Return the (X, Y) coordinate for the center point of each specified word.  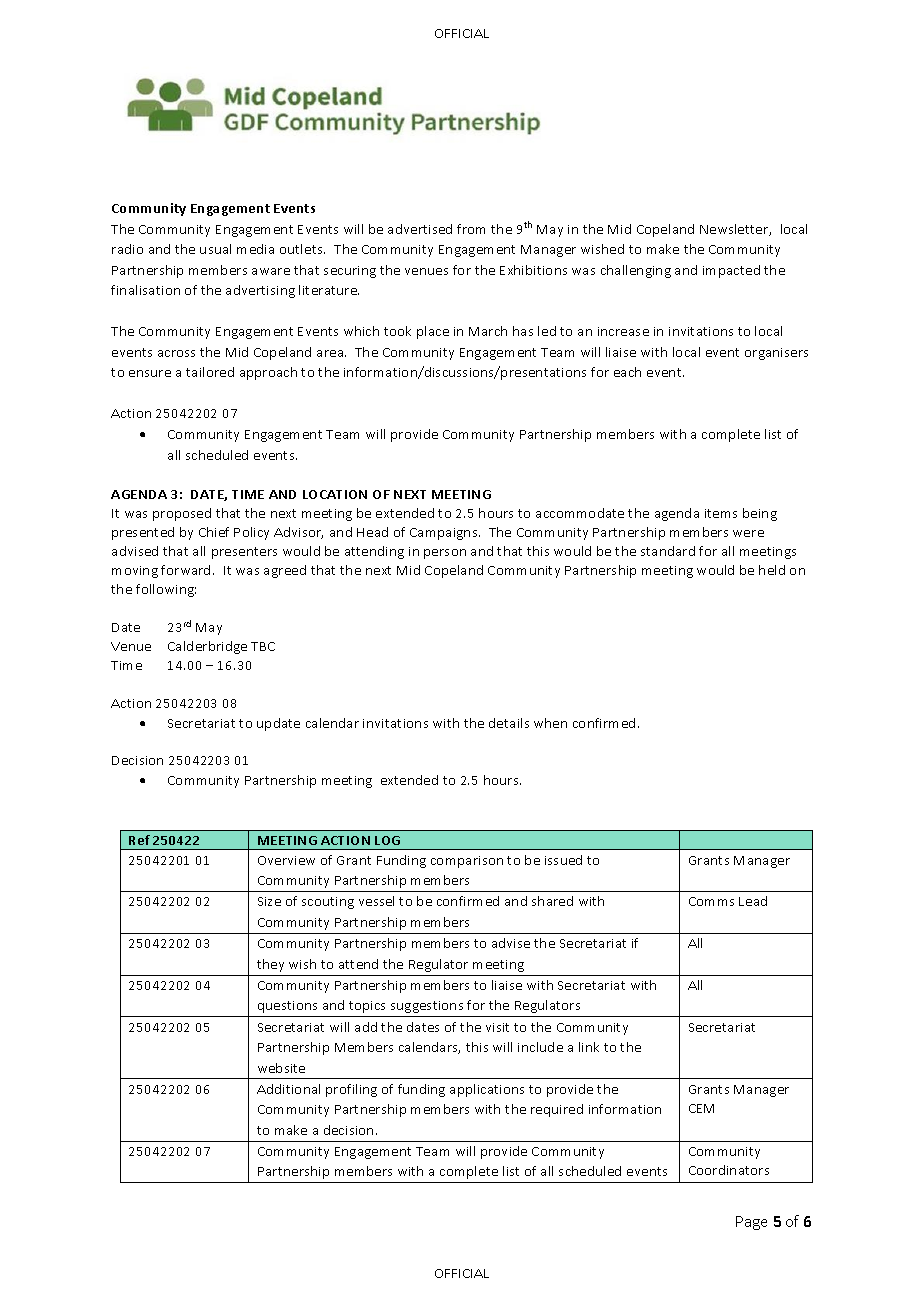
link (589, 1047)
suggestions (427, 1007)
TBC (263, 646)
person (445, 554)
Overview (286, 860)
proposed (182, 514)
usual (215, 249)
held (772, 570)
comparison (467, 862)
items (721, 513)
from (471, 229)
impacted (731, 271)
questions (287, 1007)
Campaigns (445, 534)
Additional (288, 1089)
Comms (711, 901)
